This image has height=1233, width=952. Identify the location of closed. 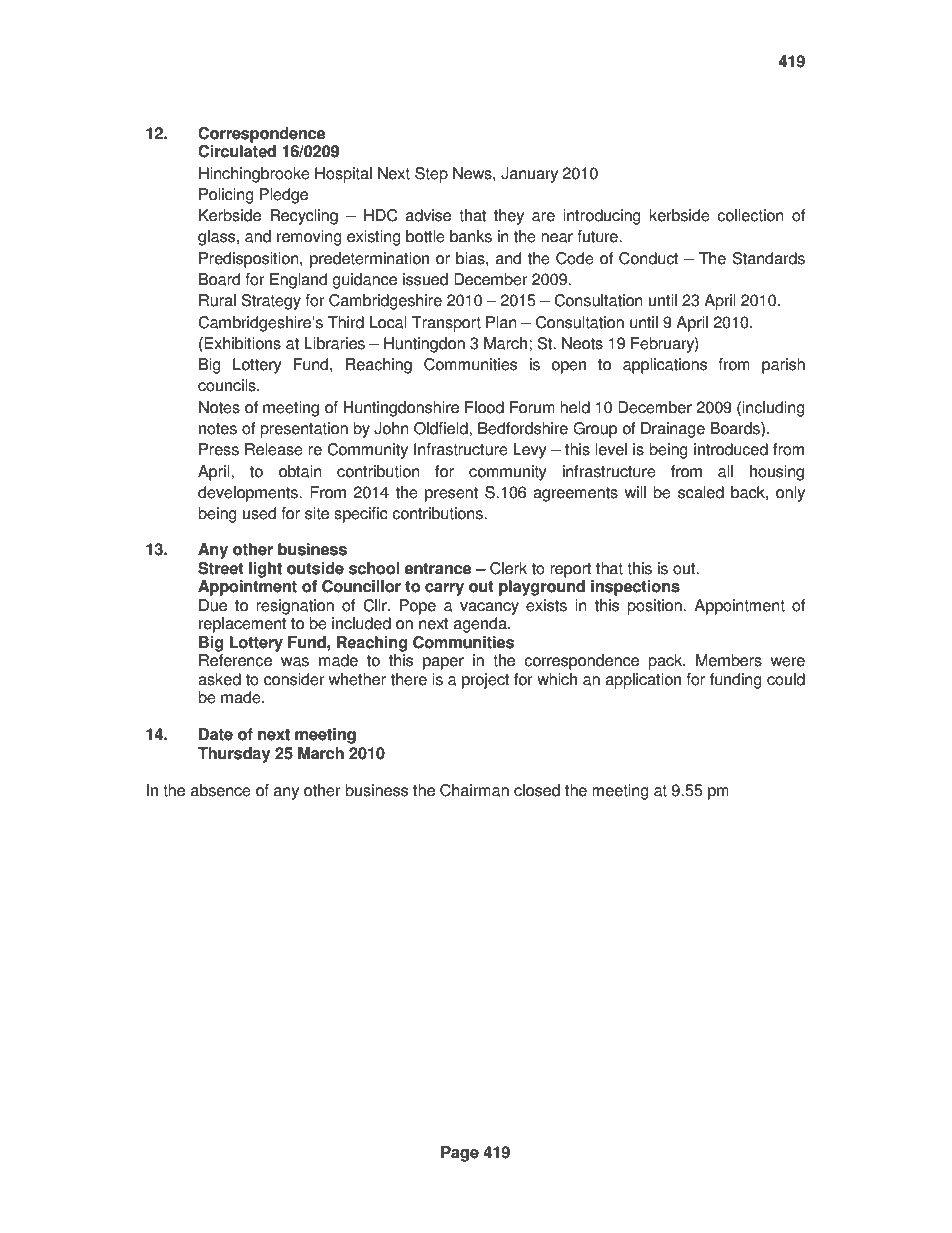
(537, 790).
